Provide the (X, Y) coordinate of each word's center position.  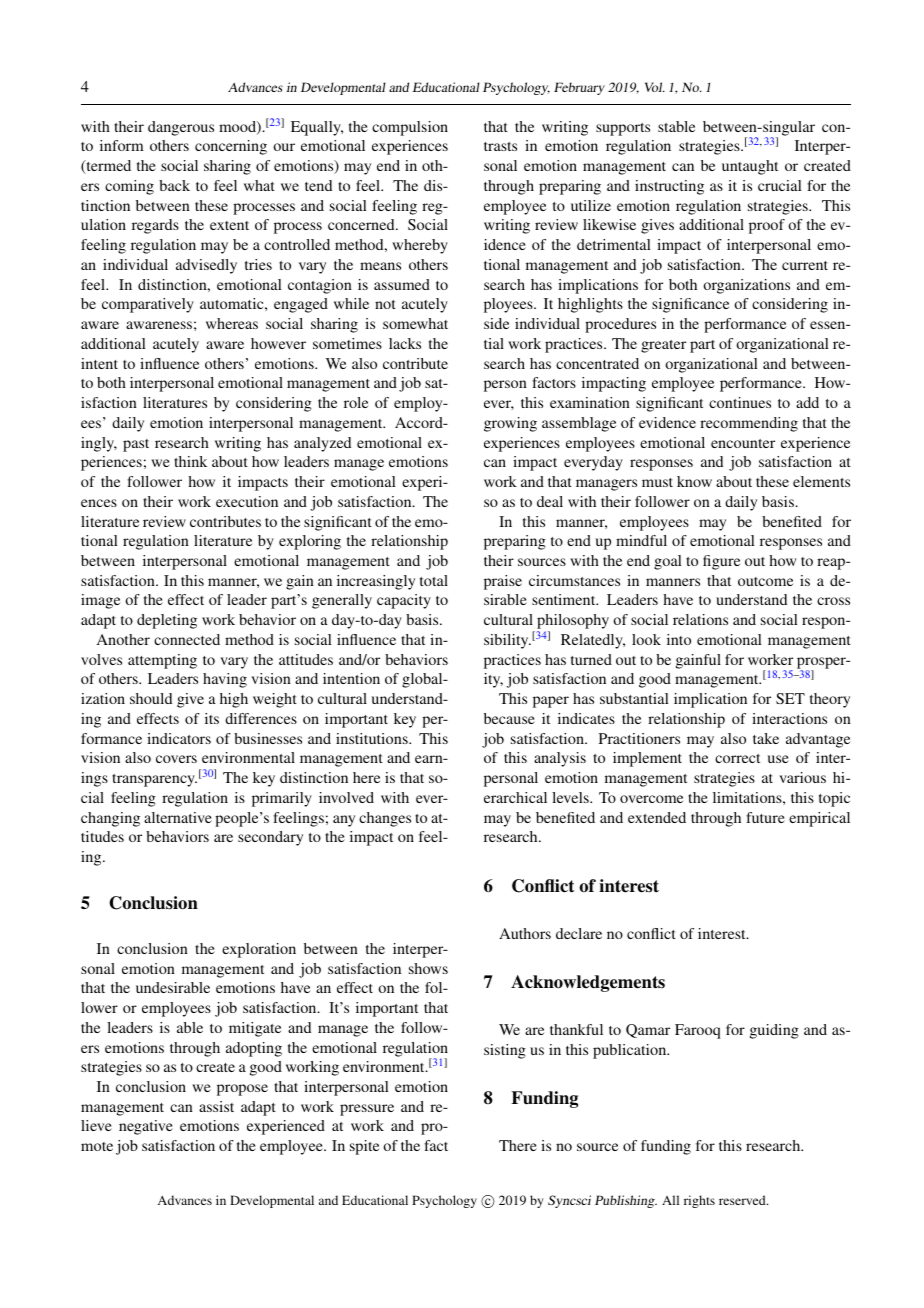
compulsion (410, 128)
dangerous (181, 128)
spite (364, 1147)
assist (216, 1106)
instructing (669, 187)
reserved (743, 1200)
